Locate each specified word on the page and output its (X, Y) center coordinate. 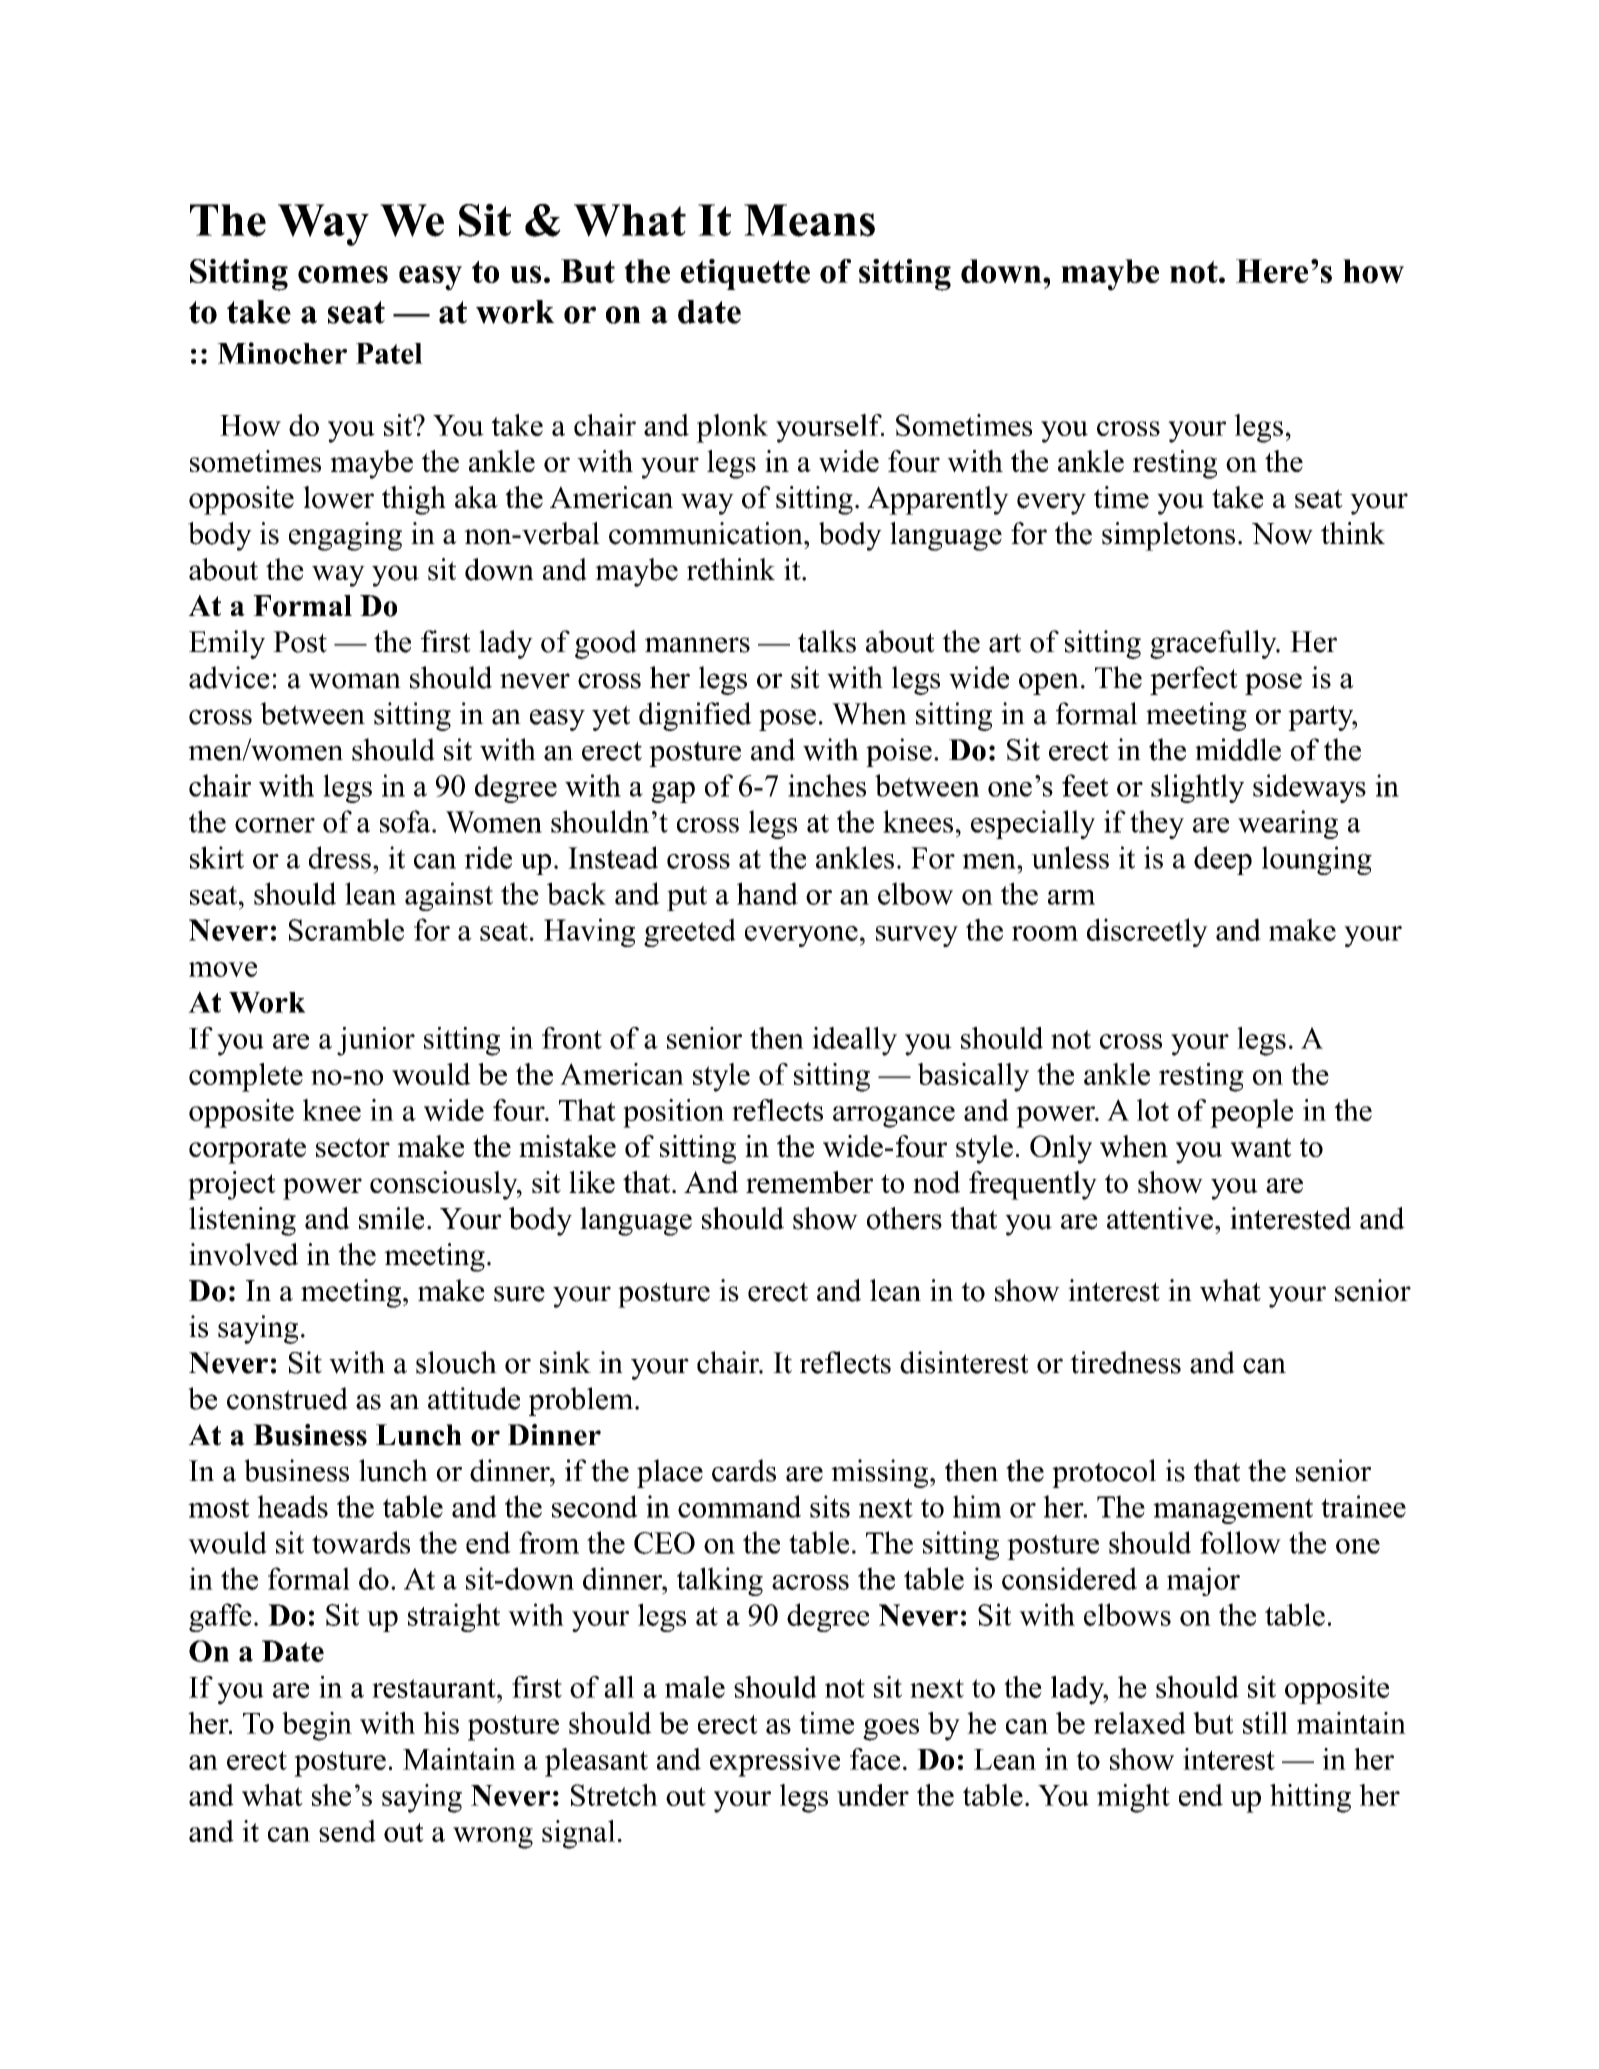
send (347, 1831)
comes (343, 274)
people (1251, 1113)
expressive (775, 1762)
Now (1282, 534)
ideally (854, 1041)
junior (376, 1041)
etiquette (745, 274)
